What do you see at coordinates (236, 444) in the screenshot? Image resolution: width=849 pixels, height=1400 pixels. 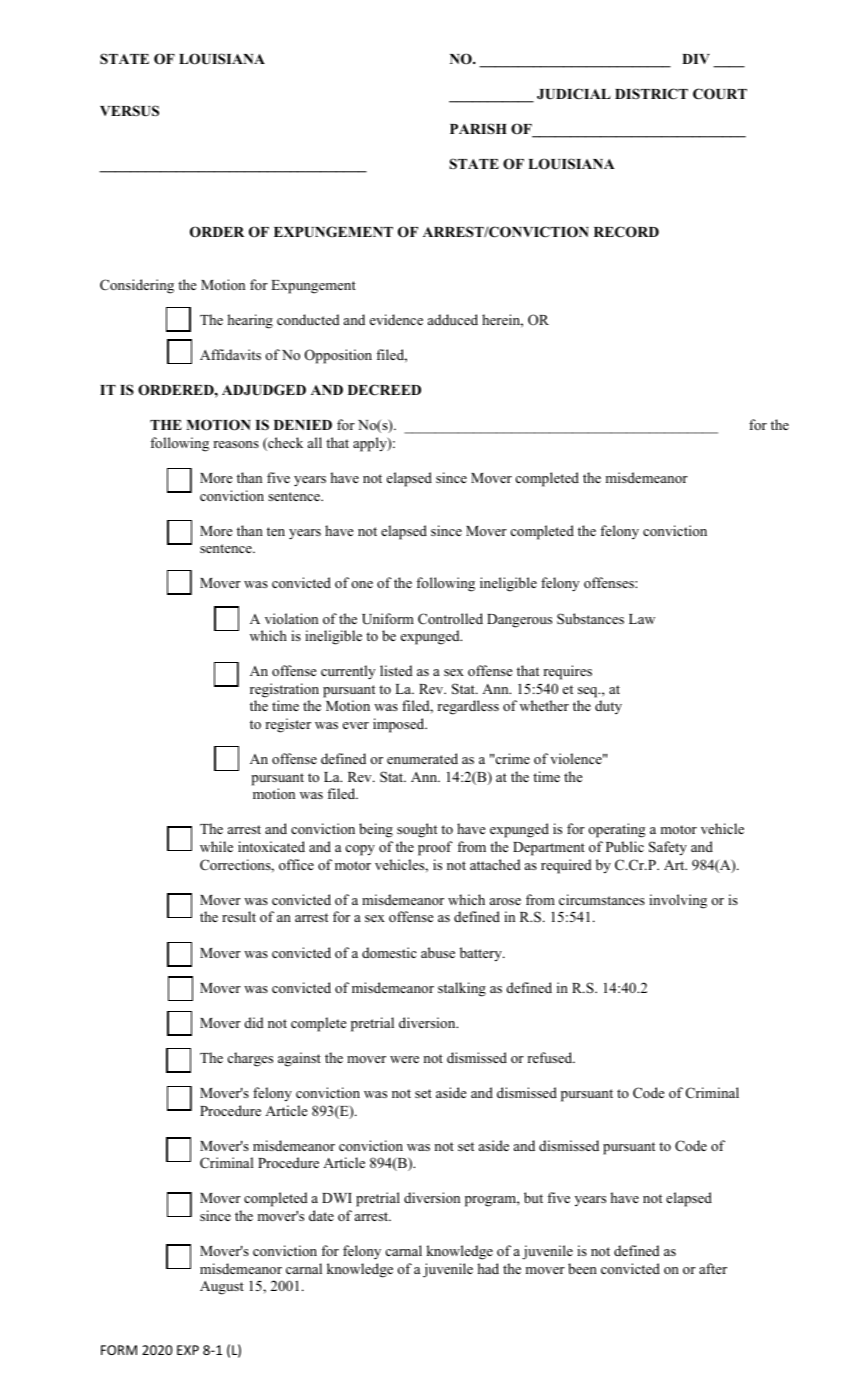 I see `reasons` at bounding box center [236, 444].
